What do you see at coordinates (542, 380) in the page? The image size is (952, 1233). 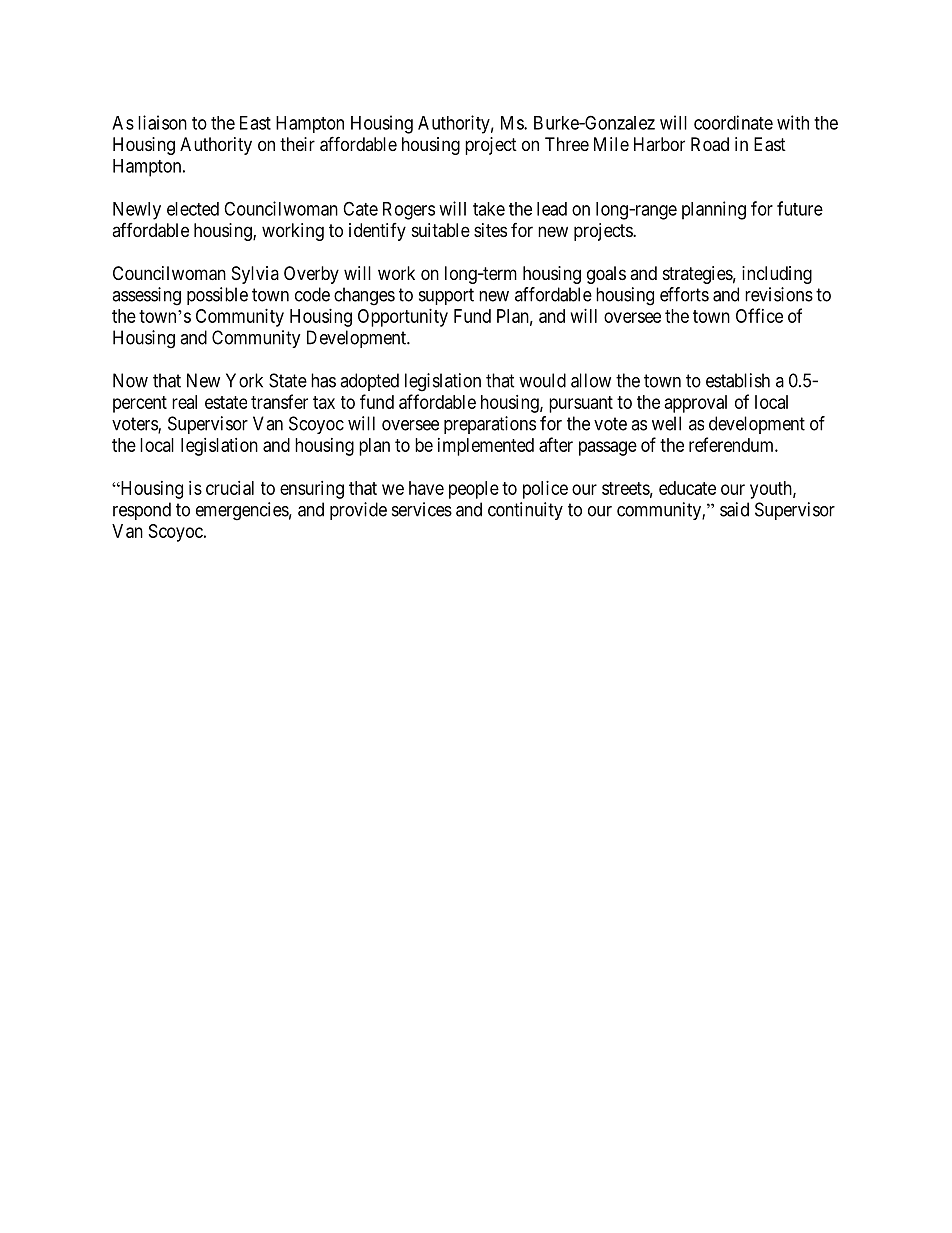 I see `would` at bounding box center [542, 380].
